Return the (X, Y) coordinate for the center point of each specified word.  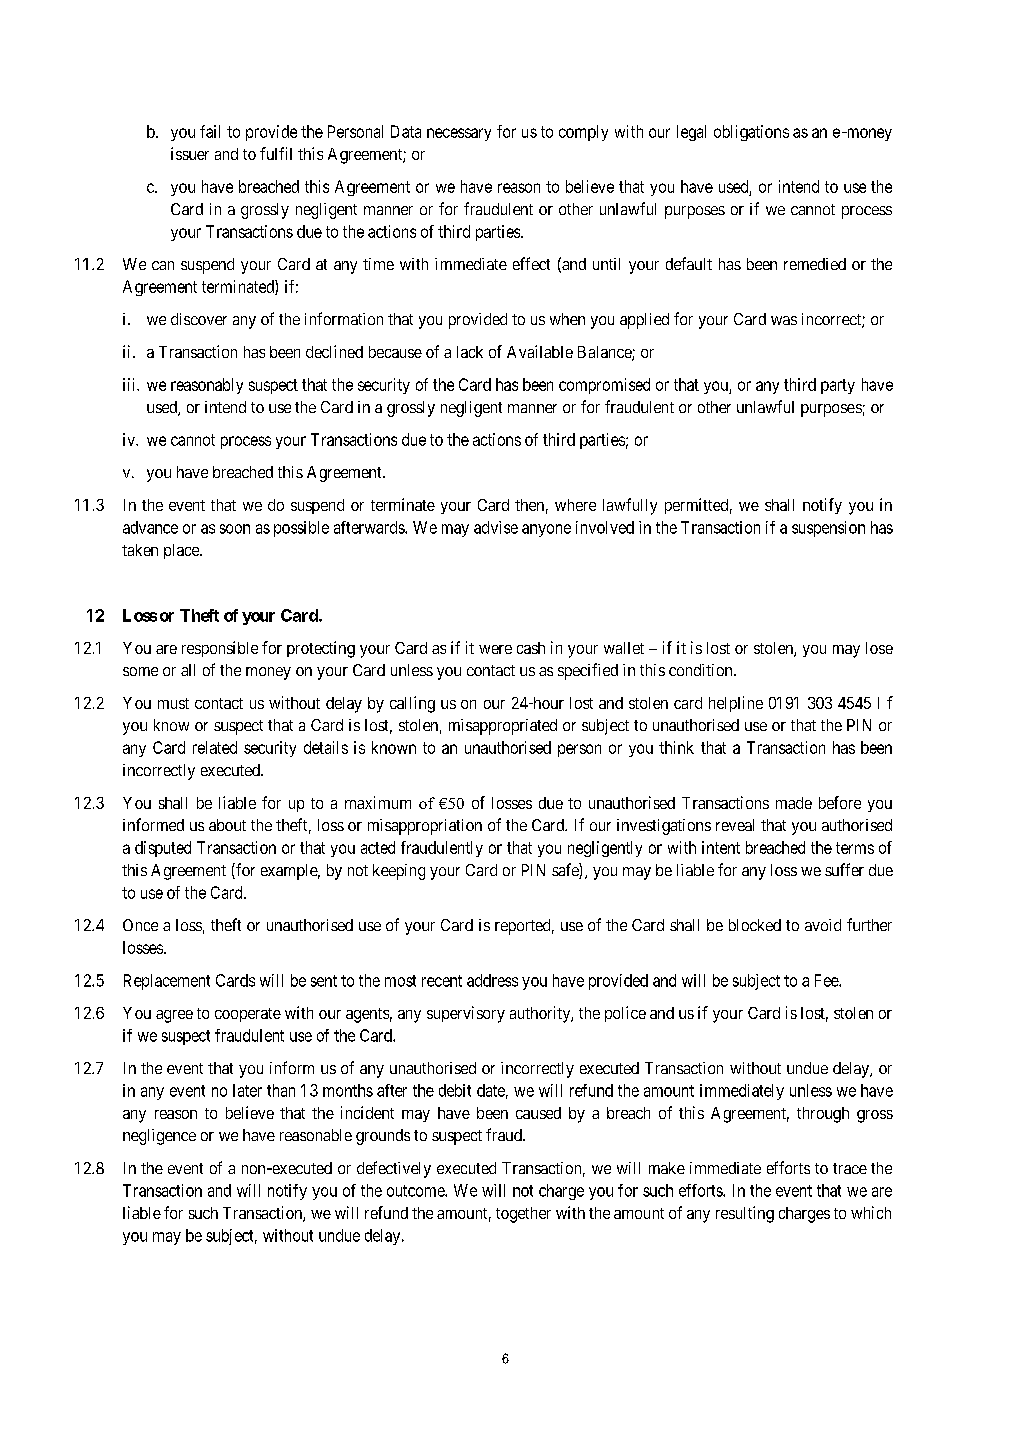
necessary (459, 134)
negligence (159, 1137)
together (523, 1215)
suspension (828, 529)
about (227, 825)
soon (235, 529)
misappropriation (425, 827)
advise (496, 527)
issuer (190, 153)
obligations (751, 133)
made (794, 803)
